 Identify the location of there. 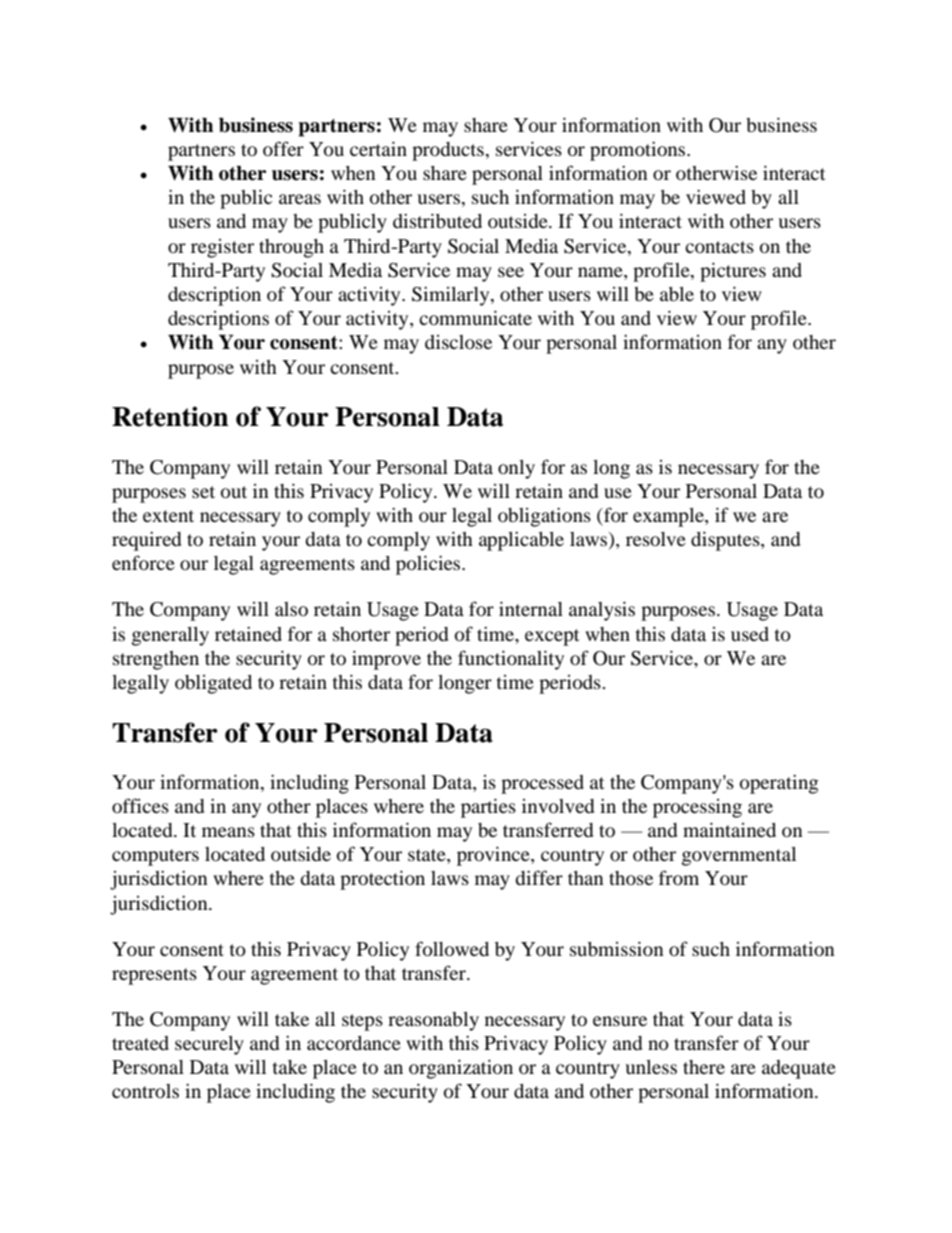
(704, 1067).
